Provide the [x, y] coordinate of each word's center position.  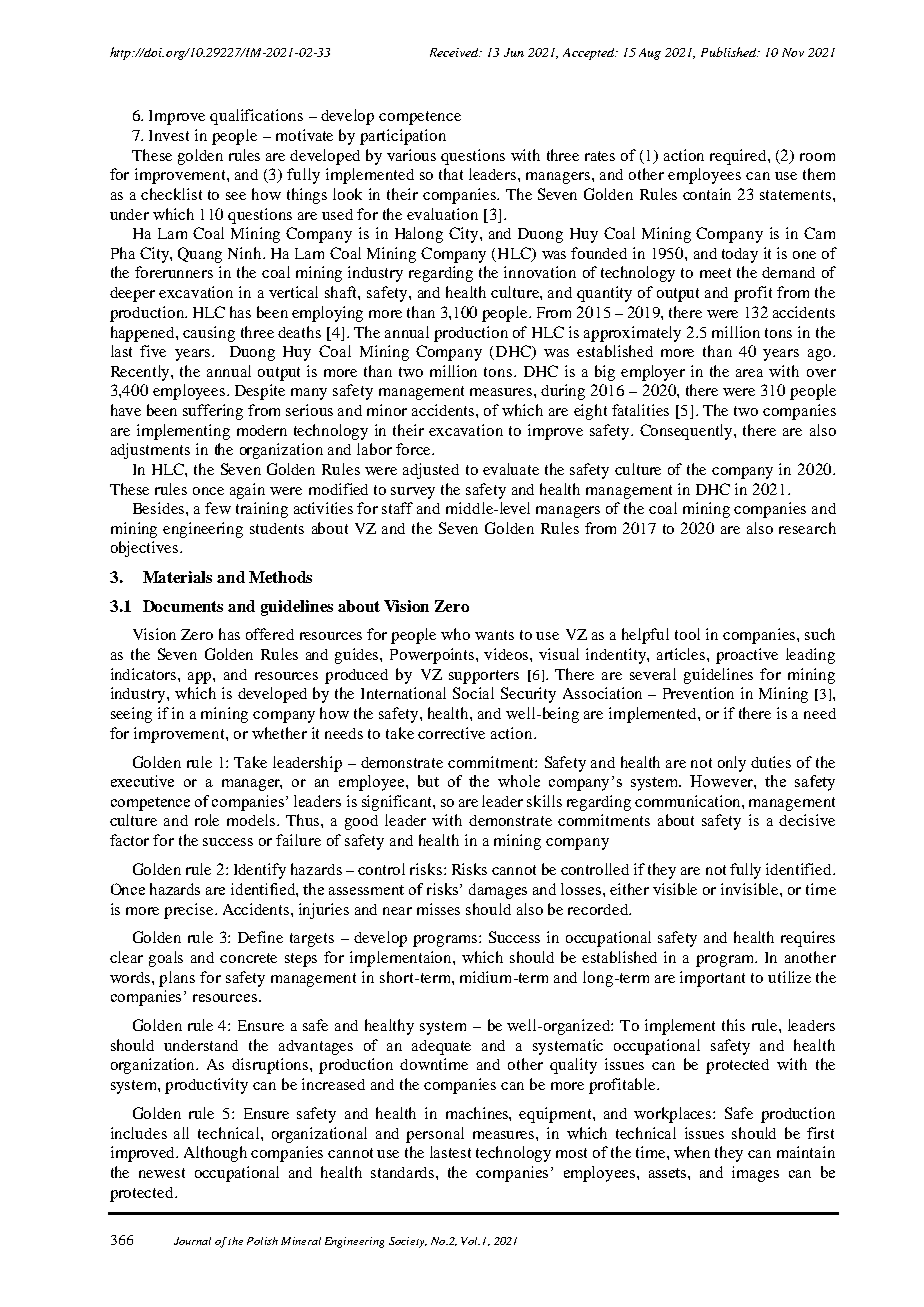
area [749, 373]
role [207, 820]
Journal [192, 1241]
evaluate [511, 469]
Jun [514, 52]
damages [498, 891]
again [247, 491]
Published [730, 52]
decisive [807, 820]
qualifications [256, 117]
